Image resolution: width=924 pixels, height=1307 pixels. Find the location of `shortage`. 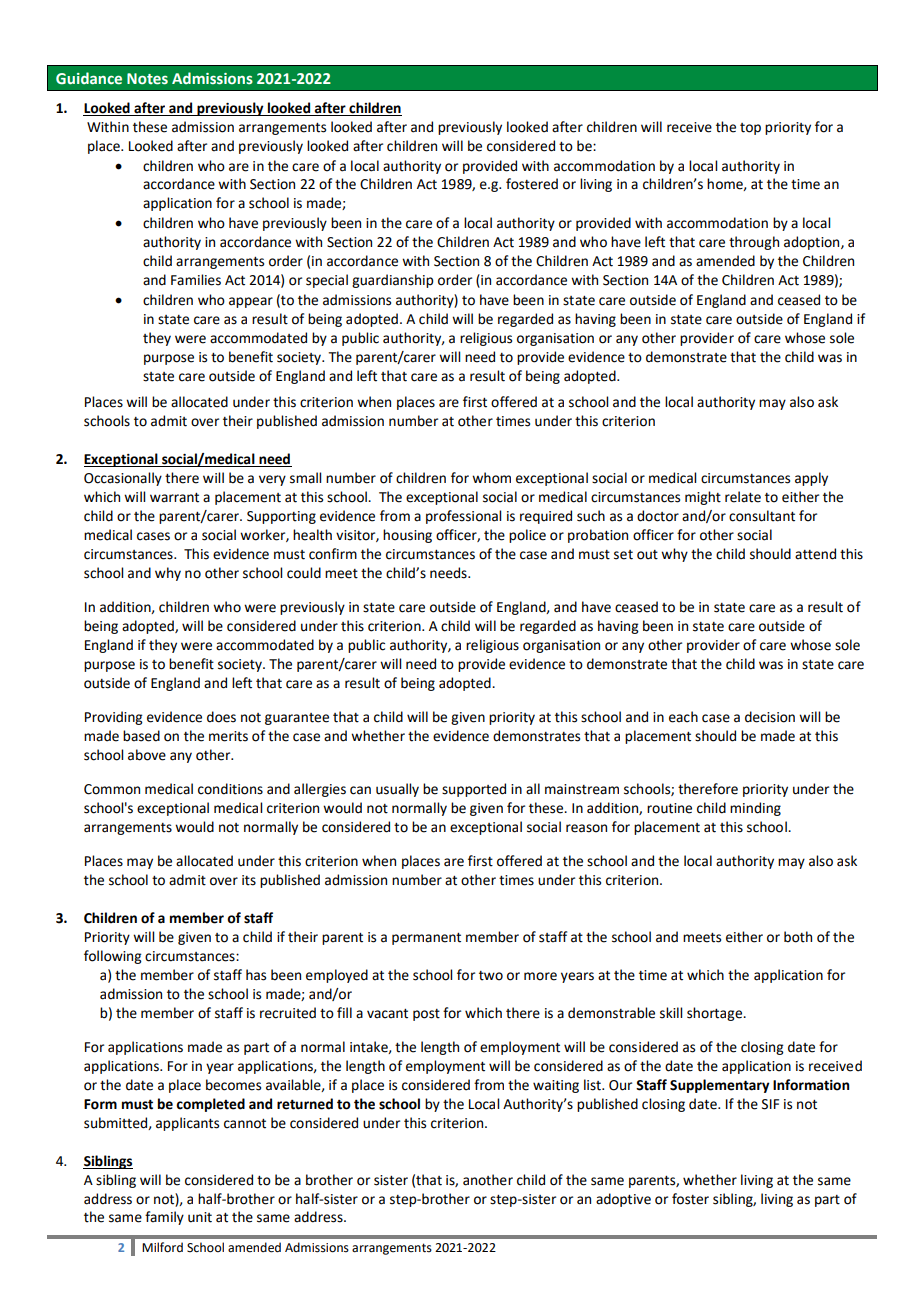

shortage is located at coordinates (716, 1014).
